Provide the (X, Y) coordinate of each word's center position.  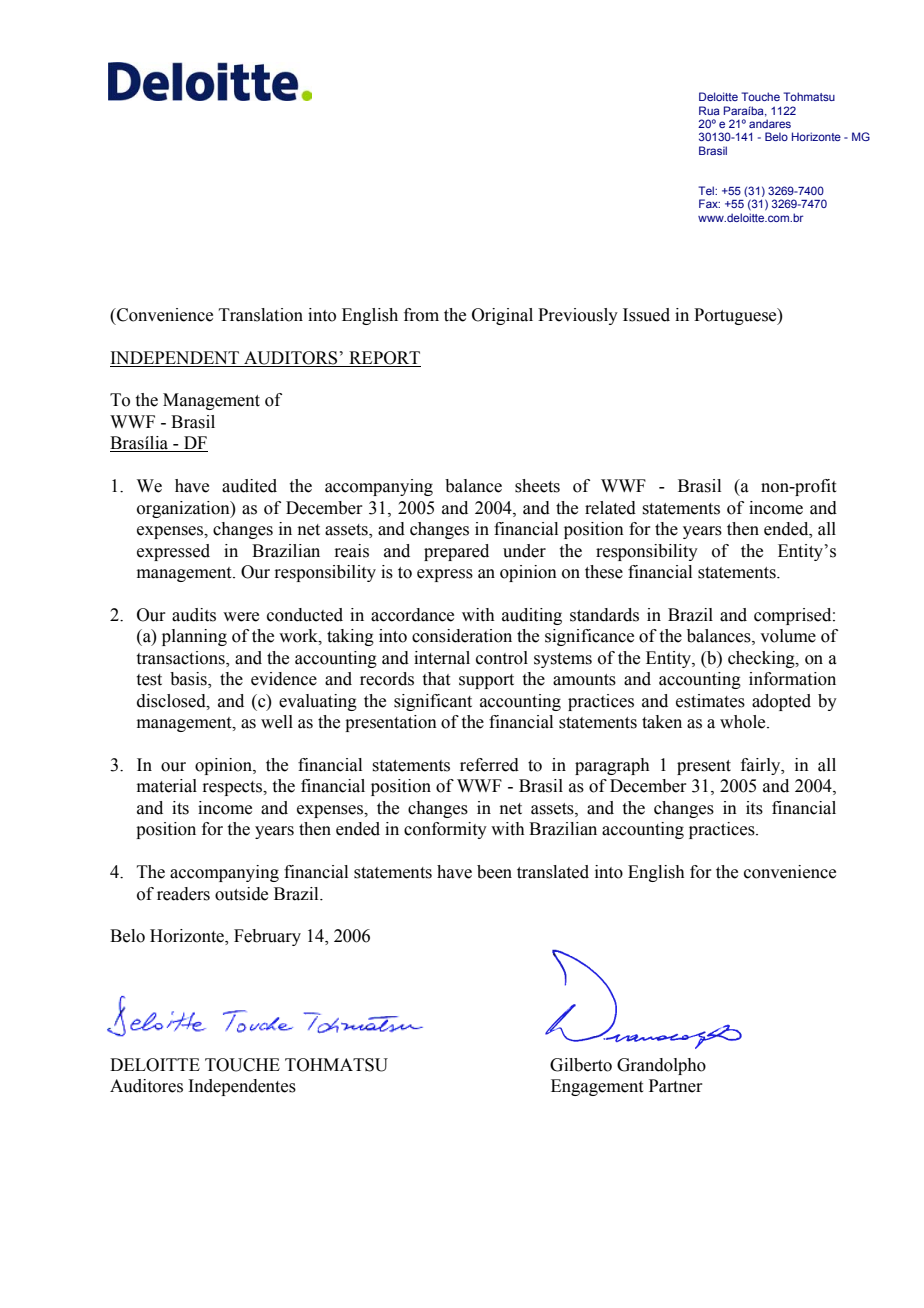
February (267, 937)
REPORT (384, 358)
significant (433, 702)
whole (744, 722)
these (604, 572)
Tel (707, 190)
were (241, 617)
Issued (646, 315)
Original (502, 316)
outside (241, 894)
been (494, 872)
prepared (456, 552)
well (277, 722)
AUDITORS (290, 358)
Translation (261, 315)
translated (553, 872)
